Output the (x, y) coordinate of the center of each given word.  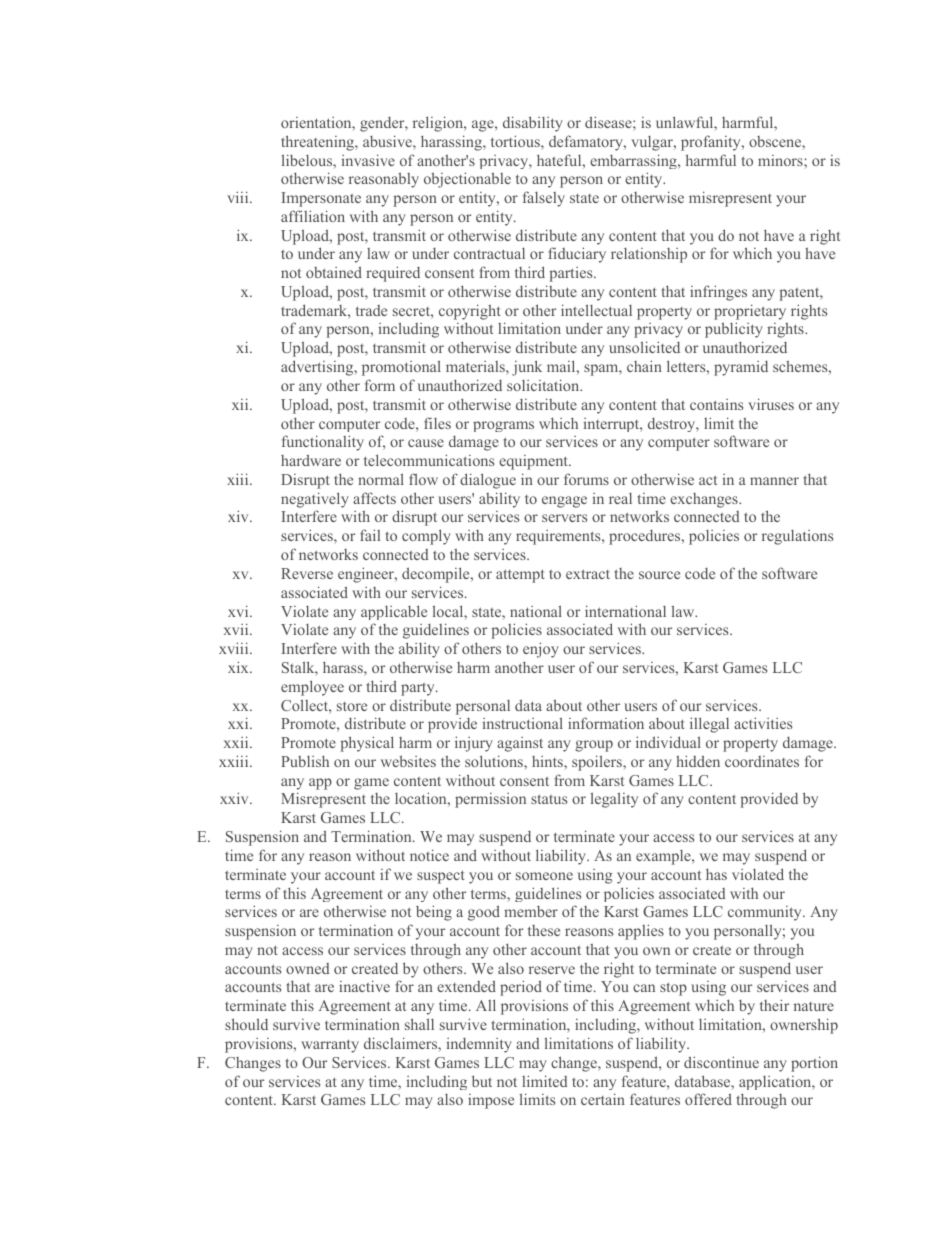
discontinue (721, 1062)
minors (781, 160)
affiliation (313, 216)
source (659, 575)
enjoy (541, 650)
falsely (544, 199)
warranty (330, 1046)
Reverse (307, 573)
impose (491, 1101)
